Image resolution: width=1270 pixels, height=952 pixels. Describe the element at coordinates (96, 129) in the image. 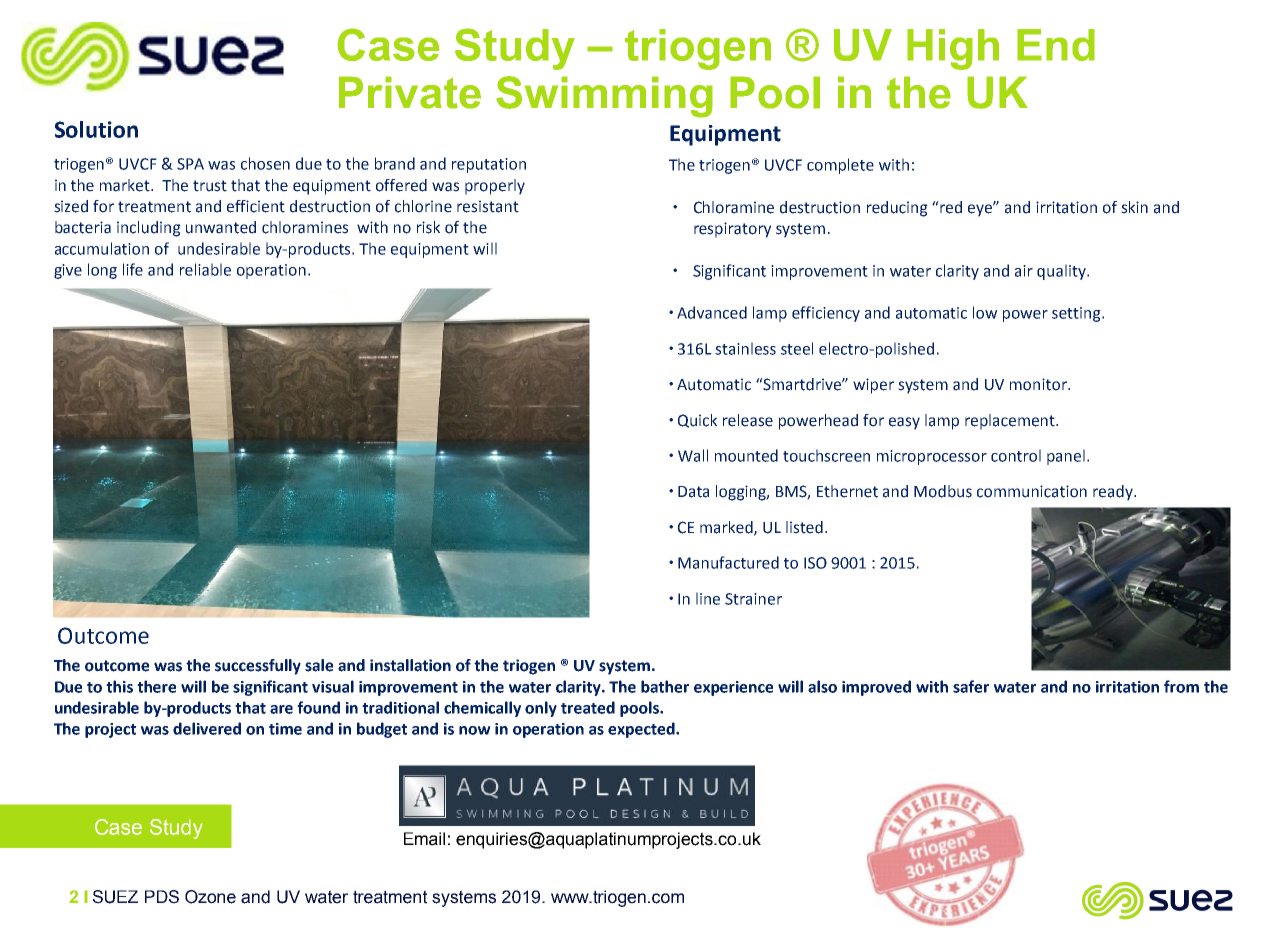

I see `Solution` at that location.
